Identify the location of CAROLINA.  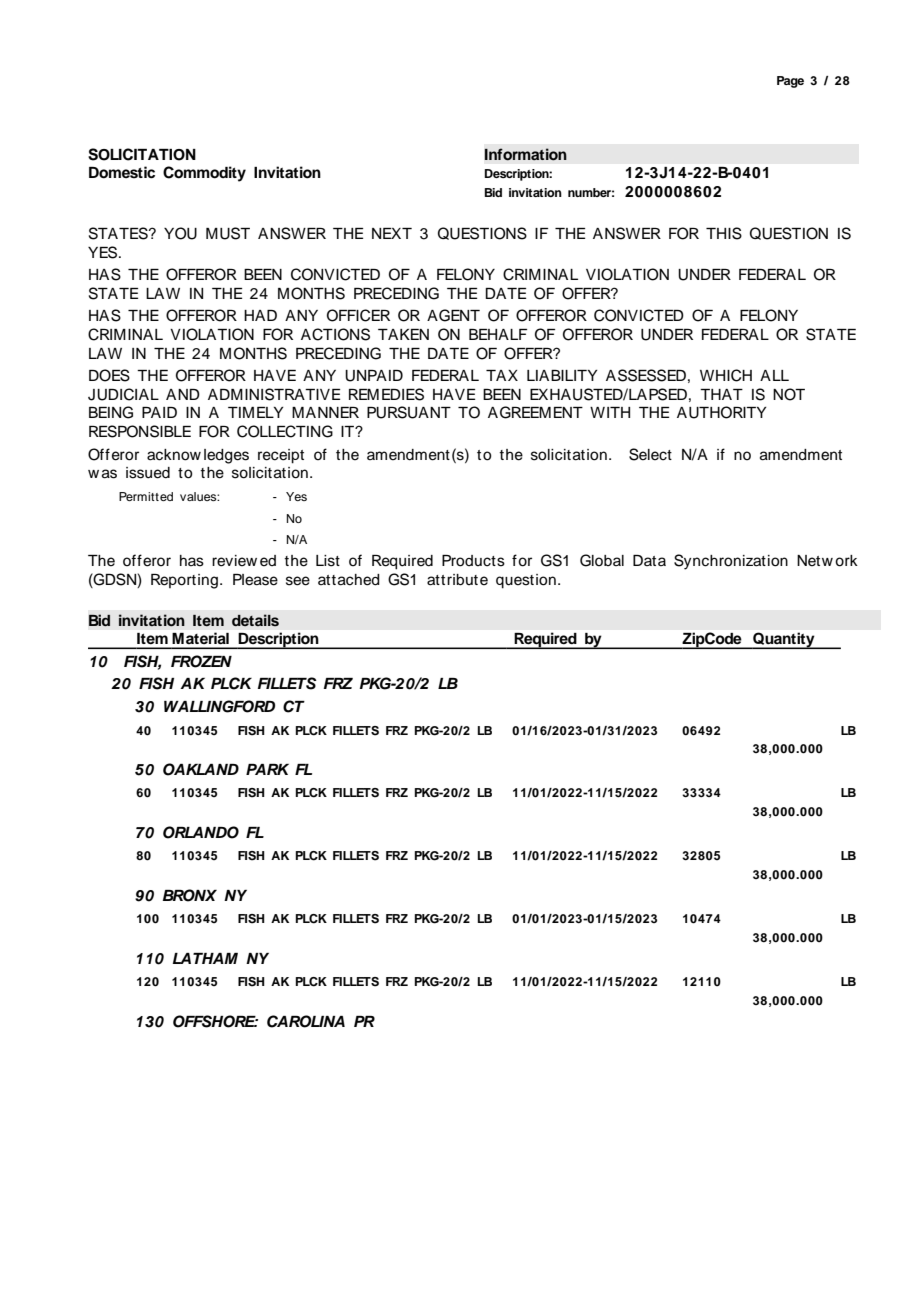
(306, 1021).
